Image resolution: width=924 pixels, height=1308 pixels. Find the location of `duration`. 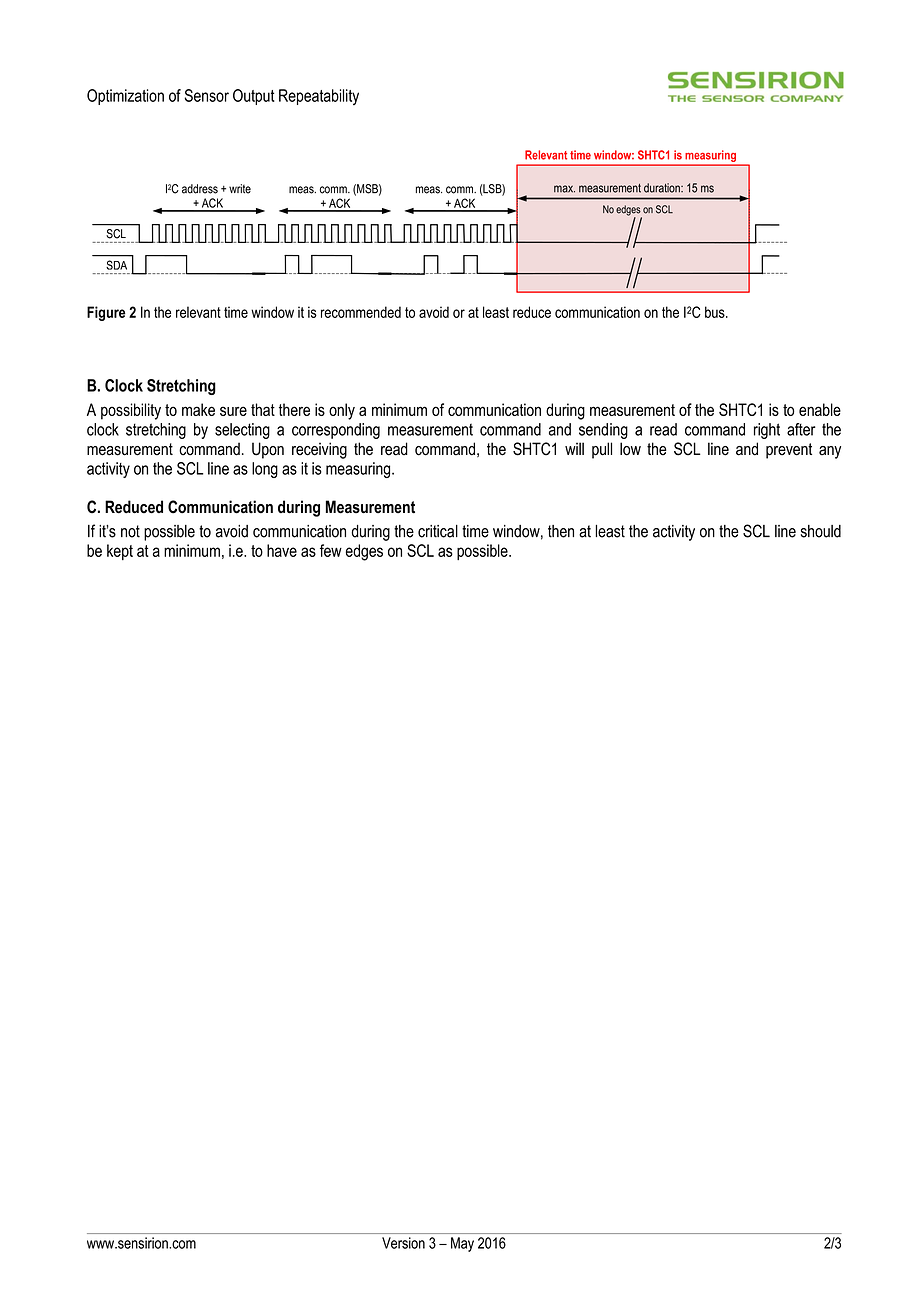

duration is located at coordinates (663, 188).
